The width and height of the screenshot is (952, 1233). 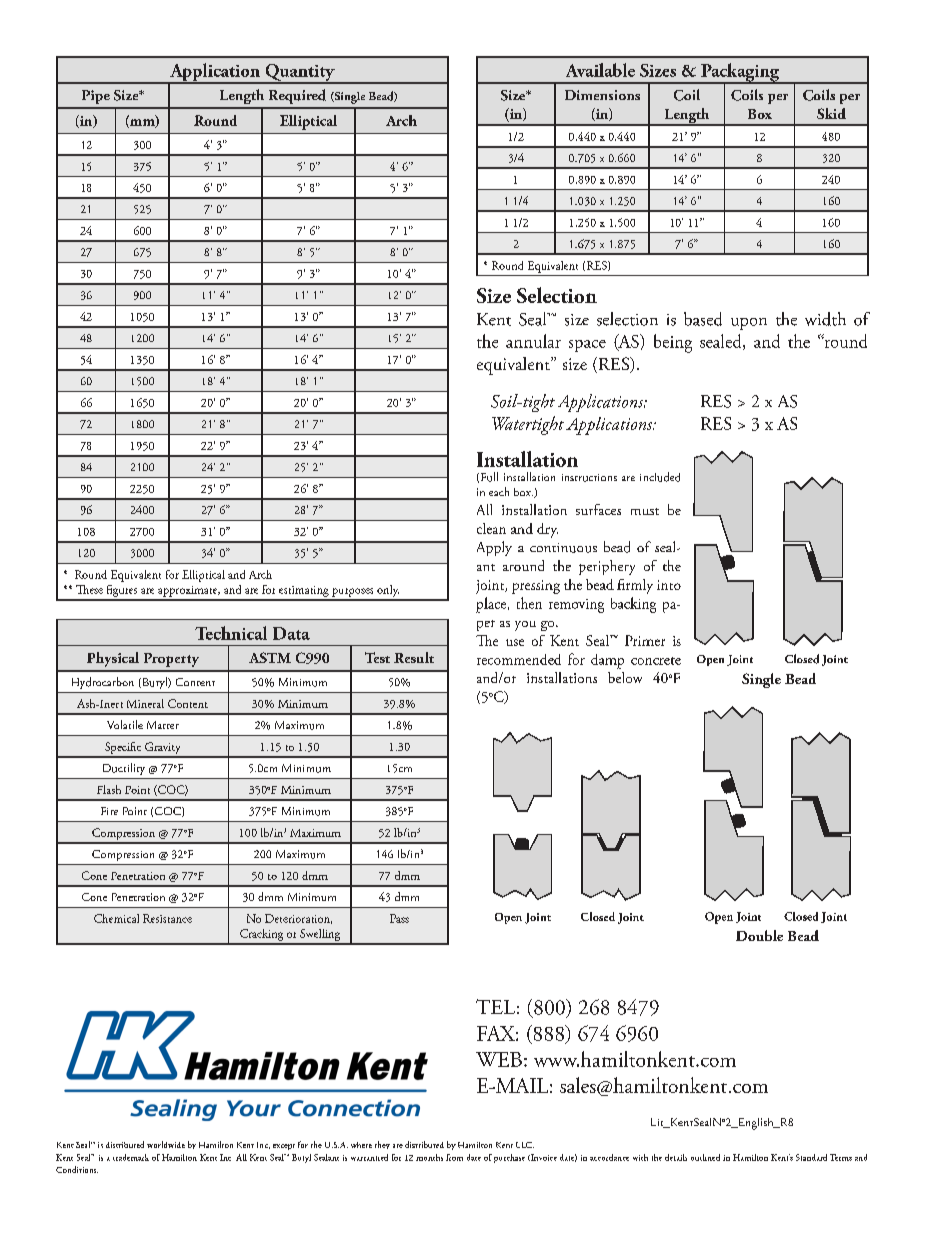 I want to click on Technical, so click(x=231, y=633).
